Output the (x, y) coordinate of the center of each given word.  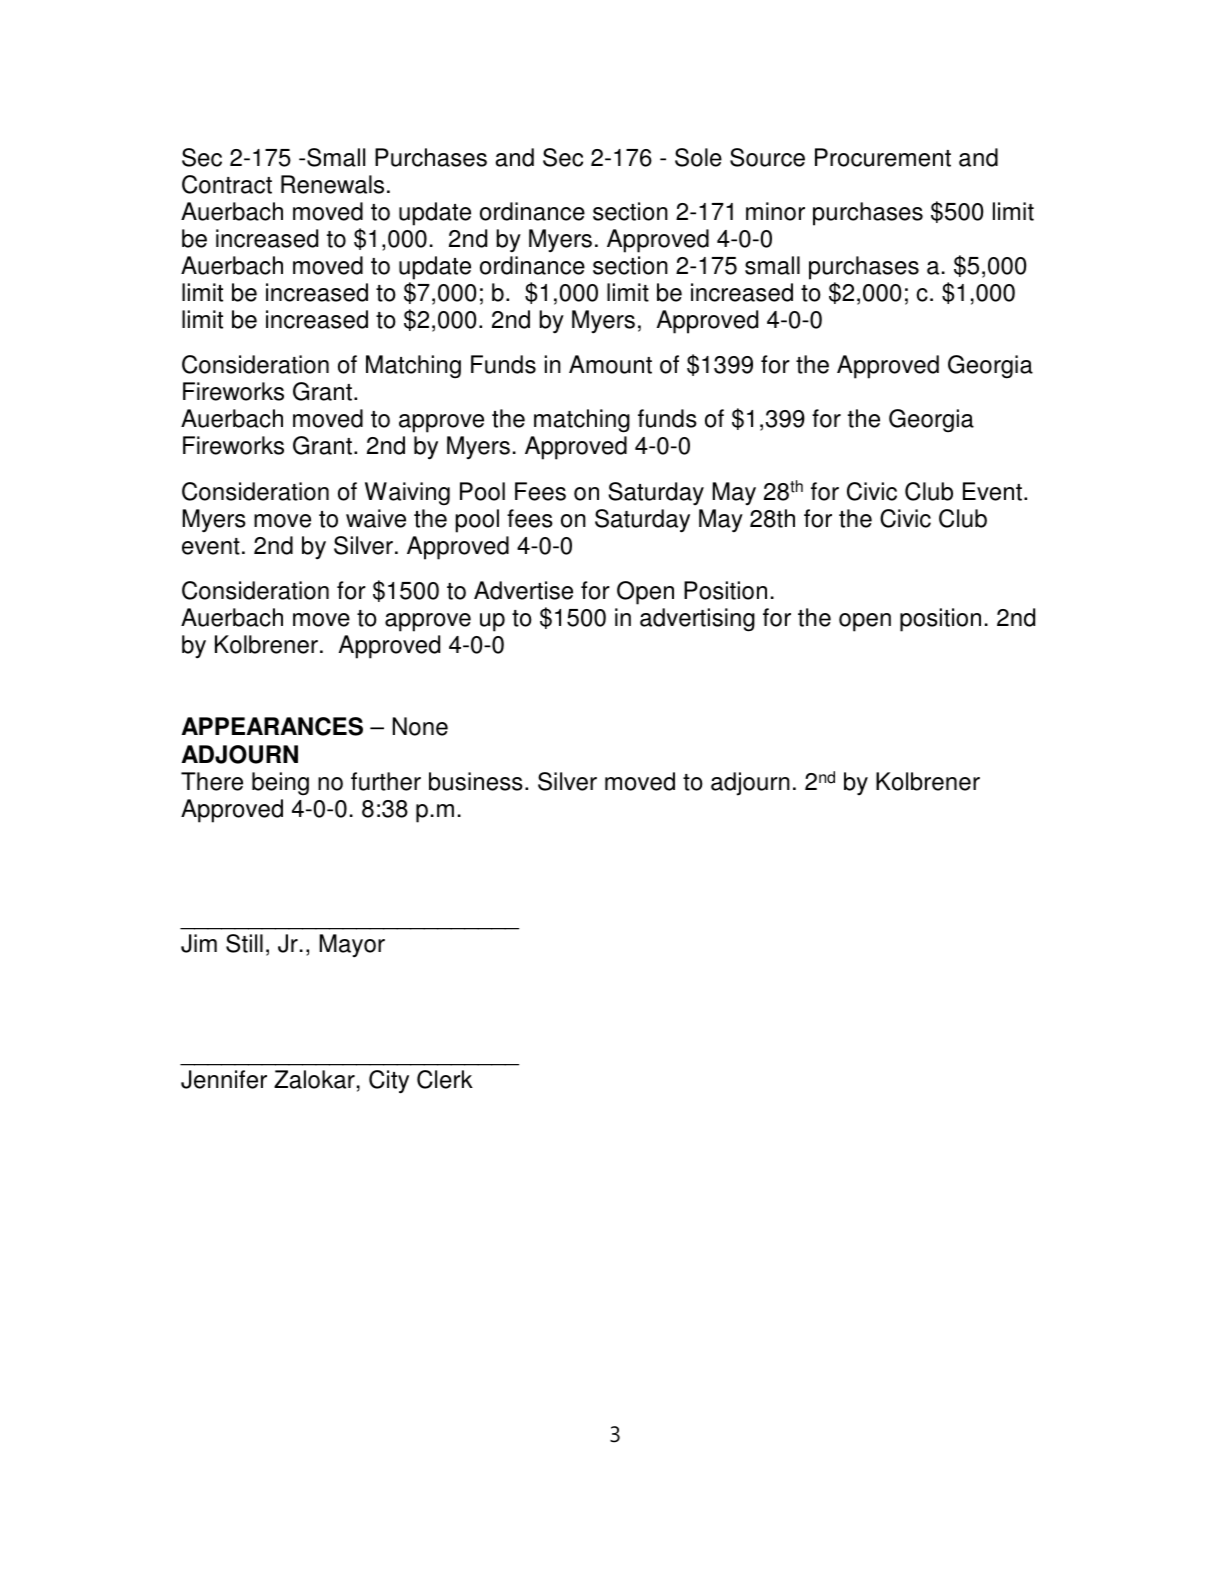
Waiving (407, 494)
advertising (697, 620)
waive (376, 518)
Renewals (332, 184)
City (389, 1082)
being (280, 784)
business (476, 781)
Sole (698, 157)
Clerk (445, 1079)
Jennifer (224, 1079)
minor (775, 211)
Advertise (523, 590)
